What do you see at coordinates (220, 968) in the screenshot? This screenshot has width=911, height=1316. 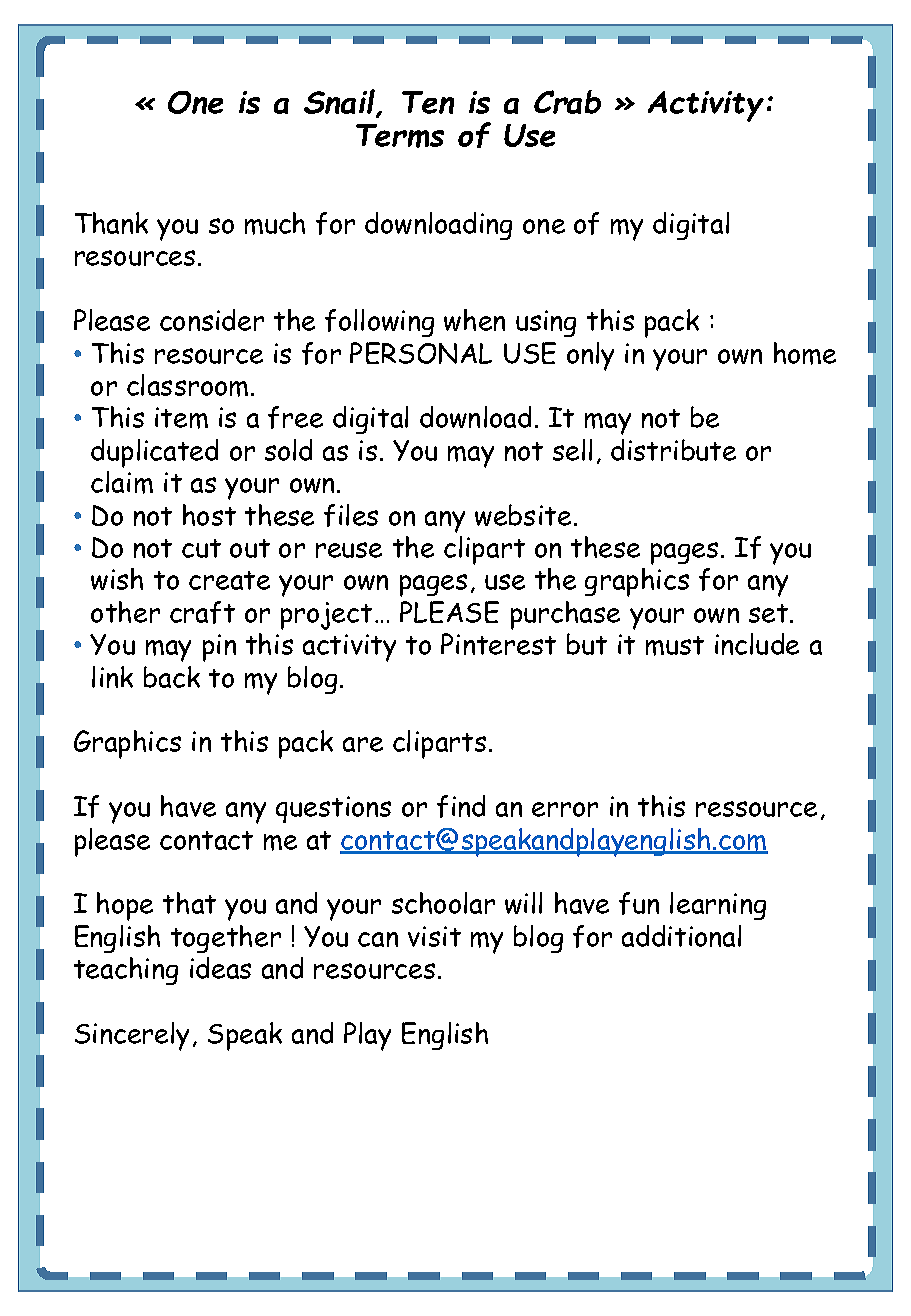 I see `ideas` at bounding box center [220, 968].
